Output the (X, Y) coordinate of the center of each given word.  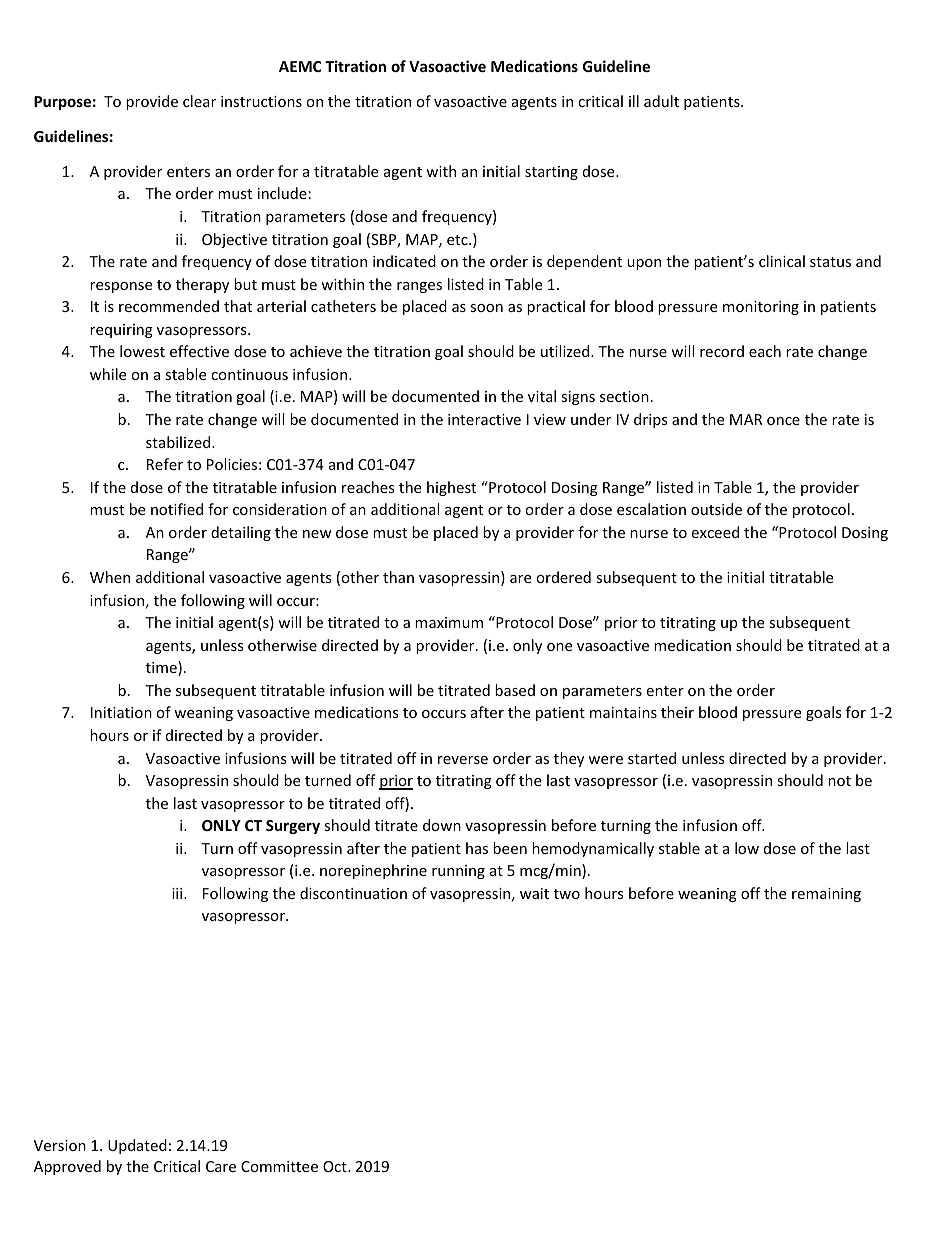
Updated (137, 1146)
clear (199, 101)
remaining (826, 895)
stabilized (179, 442)
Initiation (121, 712)
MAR (746, 419)
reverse (463, 760)
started (652, 758)
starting (551, 173)
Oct (336, 1166)
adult (661, 101)
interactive (484, 419)
